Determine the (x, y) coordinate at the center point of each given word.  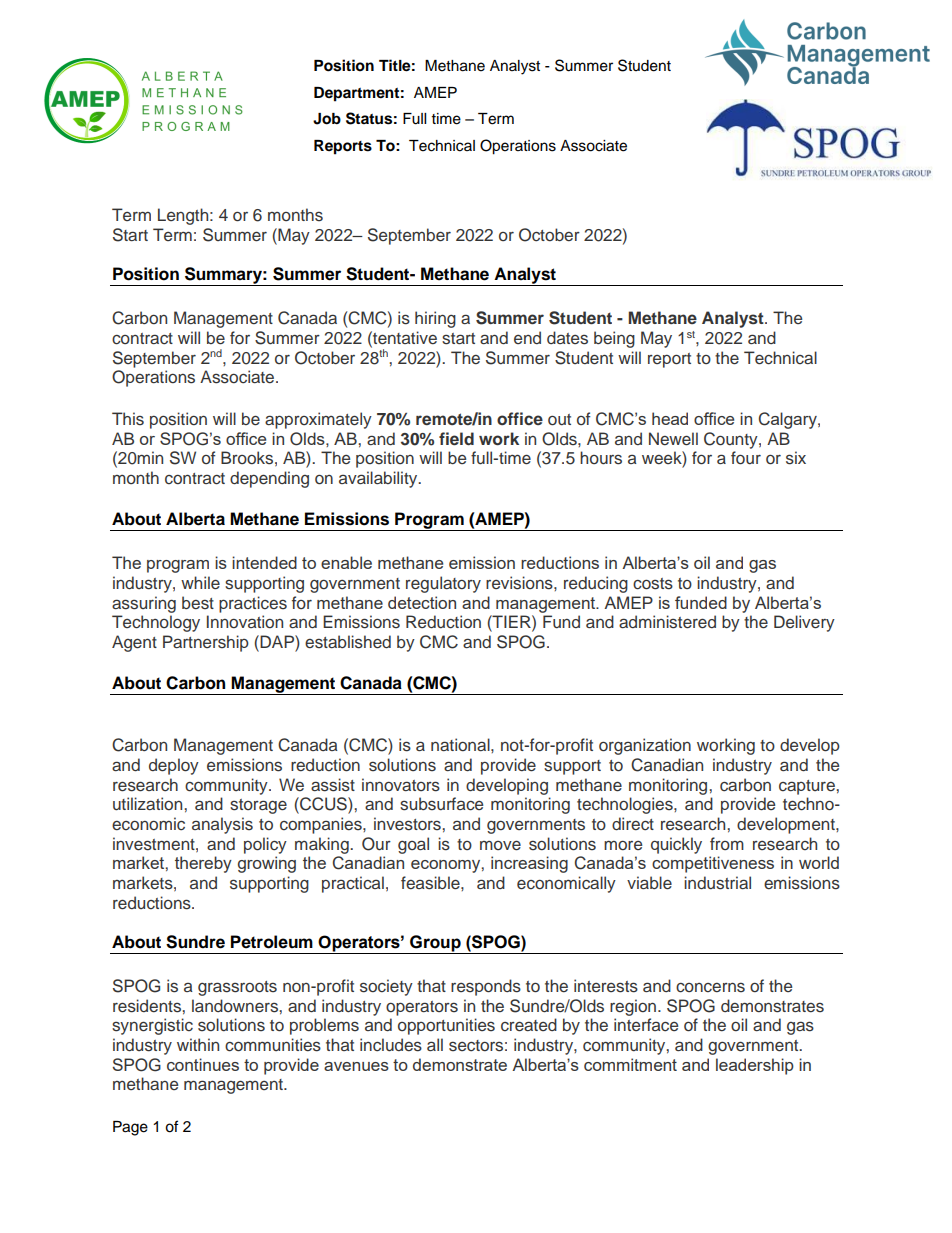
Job (327, 119)
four (746, 458)
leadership (755, 1066)
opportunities (446, 1026)
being (614, 339)
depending (269, 479)
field (456, 438)
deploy (174, 766)
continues (203, 1064)
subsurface (441, 804)
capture (808, 787)
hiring (435, 319)
